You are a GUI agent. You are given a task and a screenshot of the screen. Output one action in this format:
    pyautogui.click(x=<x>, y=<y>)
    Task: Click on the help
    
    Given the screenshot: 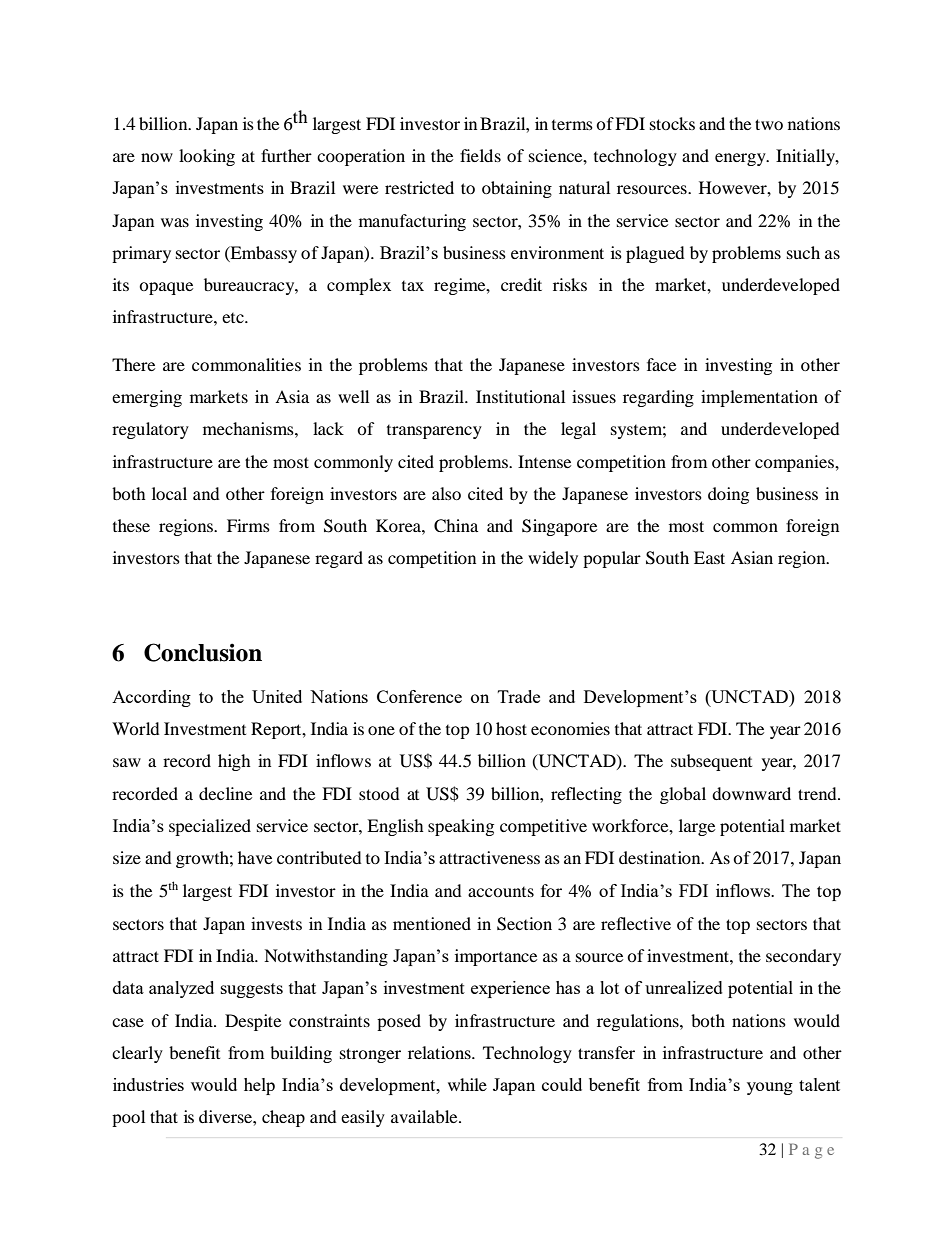 What is the action you would take?
    pyautogui.click(x=259, y=1086)
